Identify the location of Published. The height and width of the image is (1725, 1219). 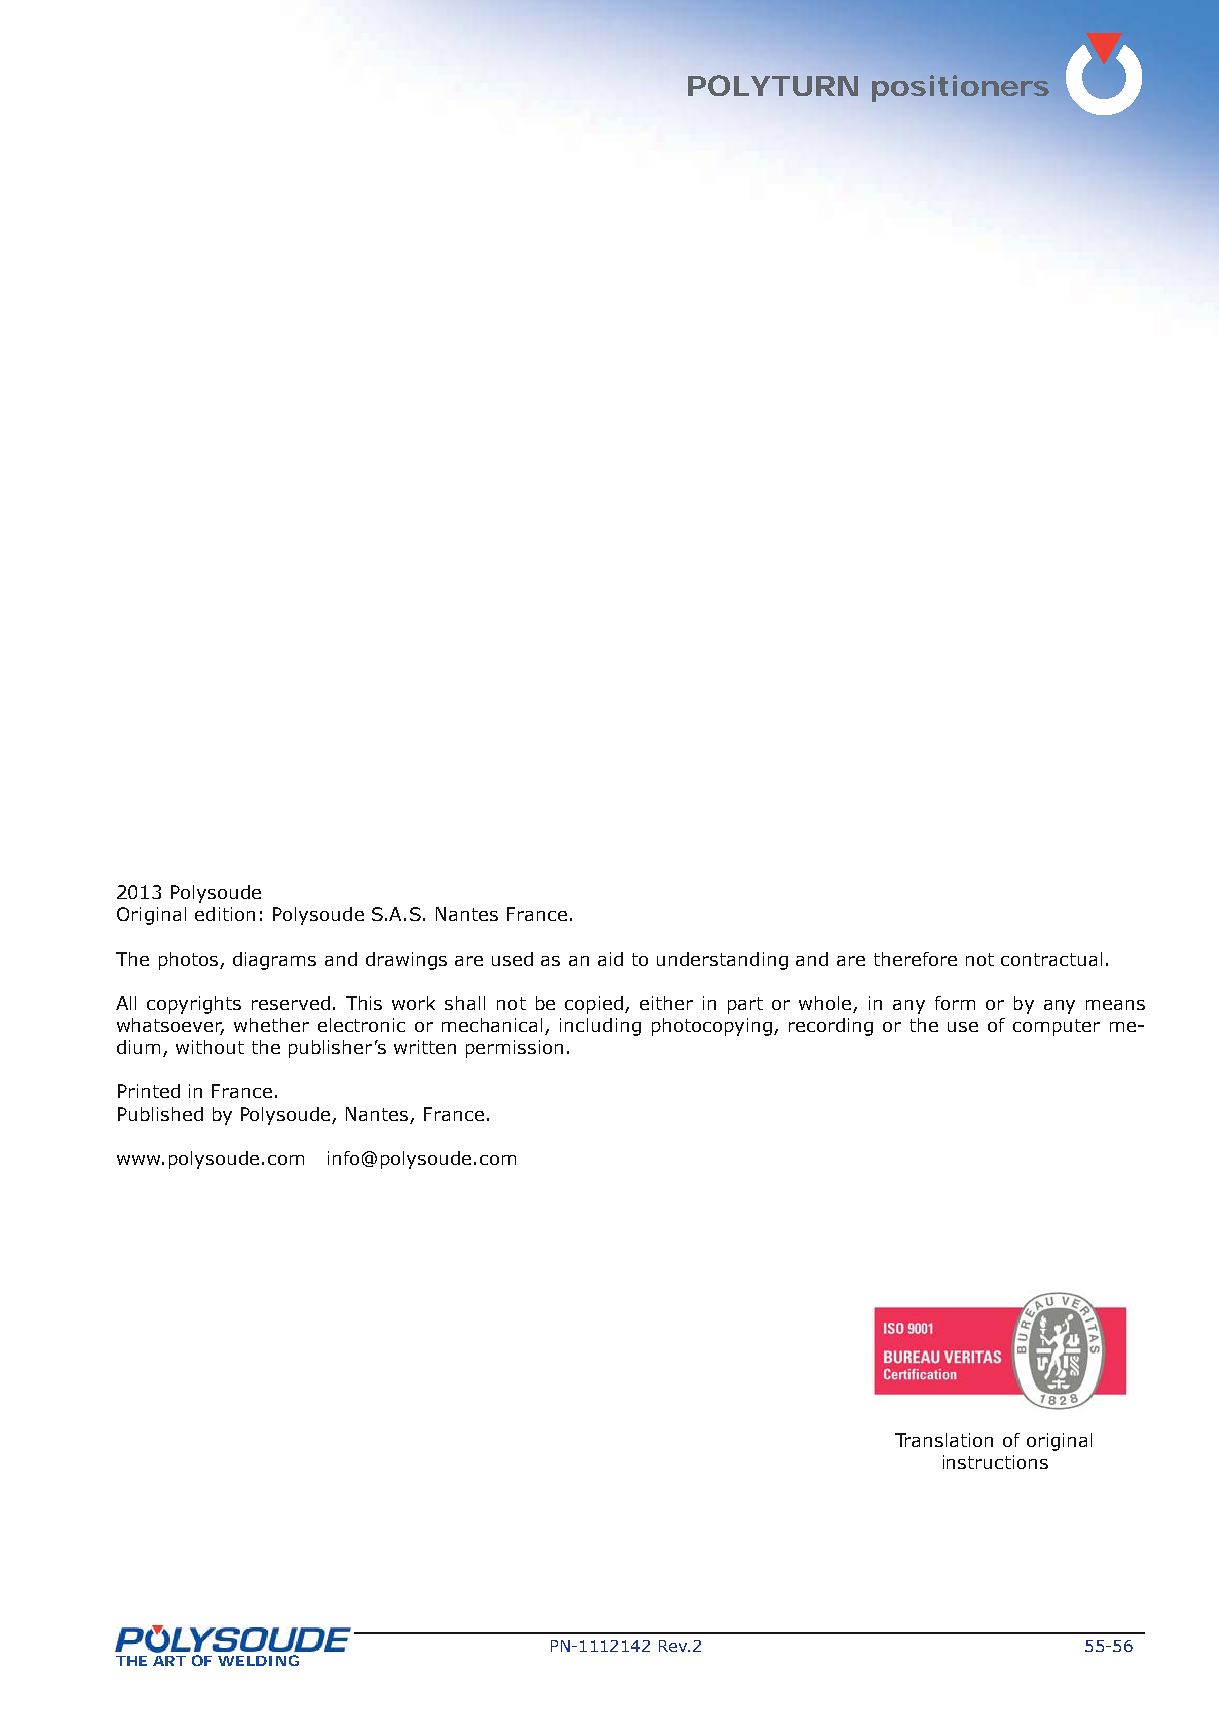
(160, 1114).
